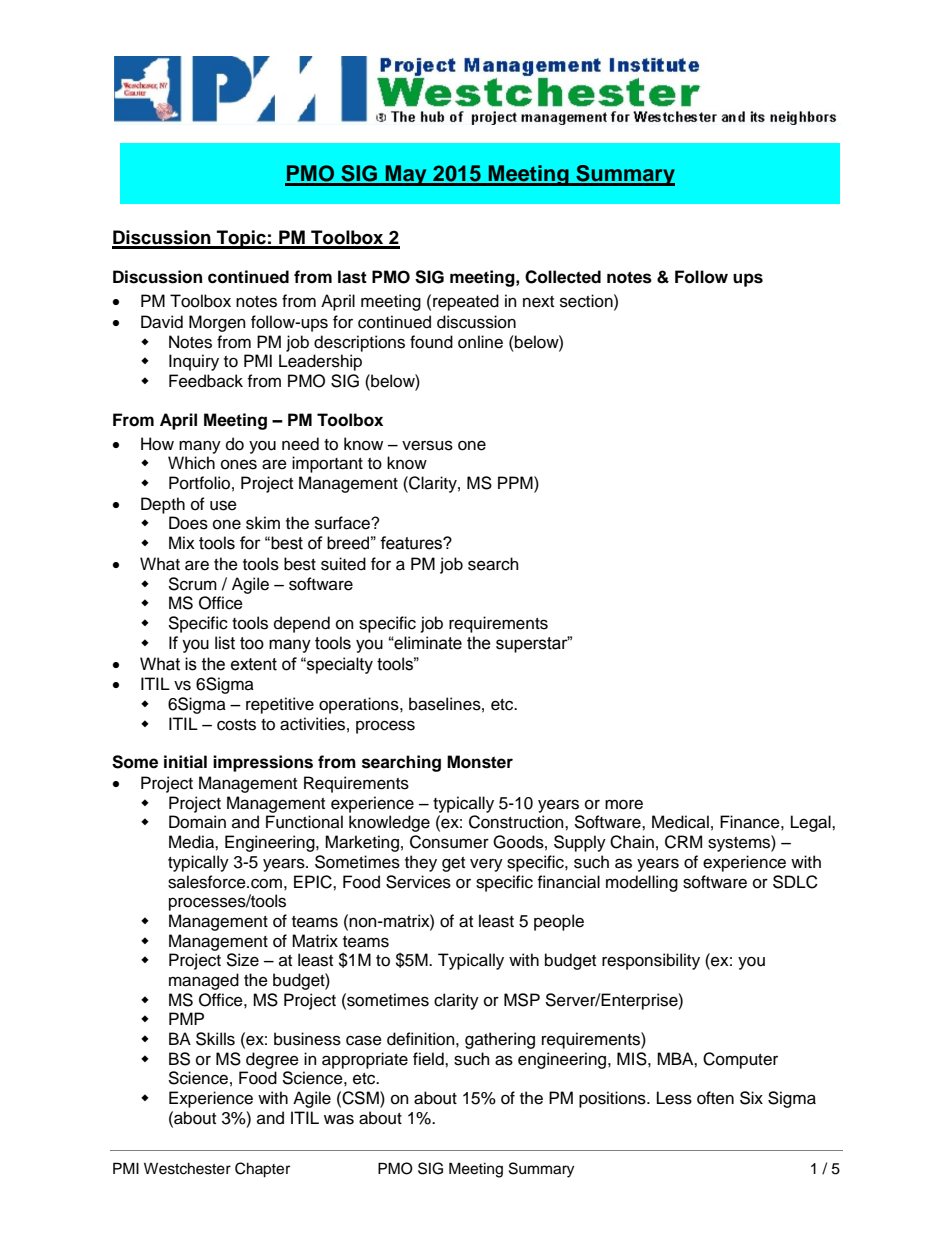 The height and width of the screenshot is (1233, 952). Describe the element at coordinates (262, 1170) in the screenshot. I see `Chapter` at that location.
